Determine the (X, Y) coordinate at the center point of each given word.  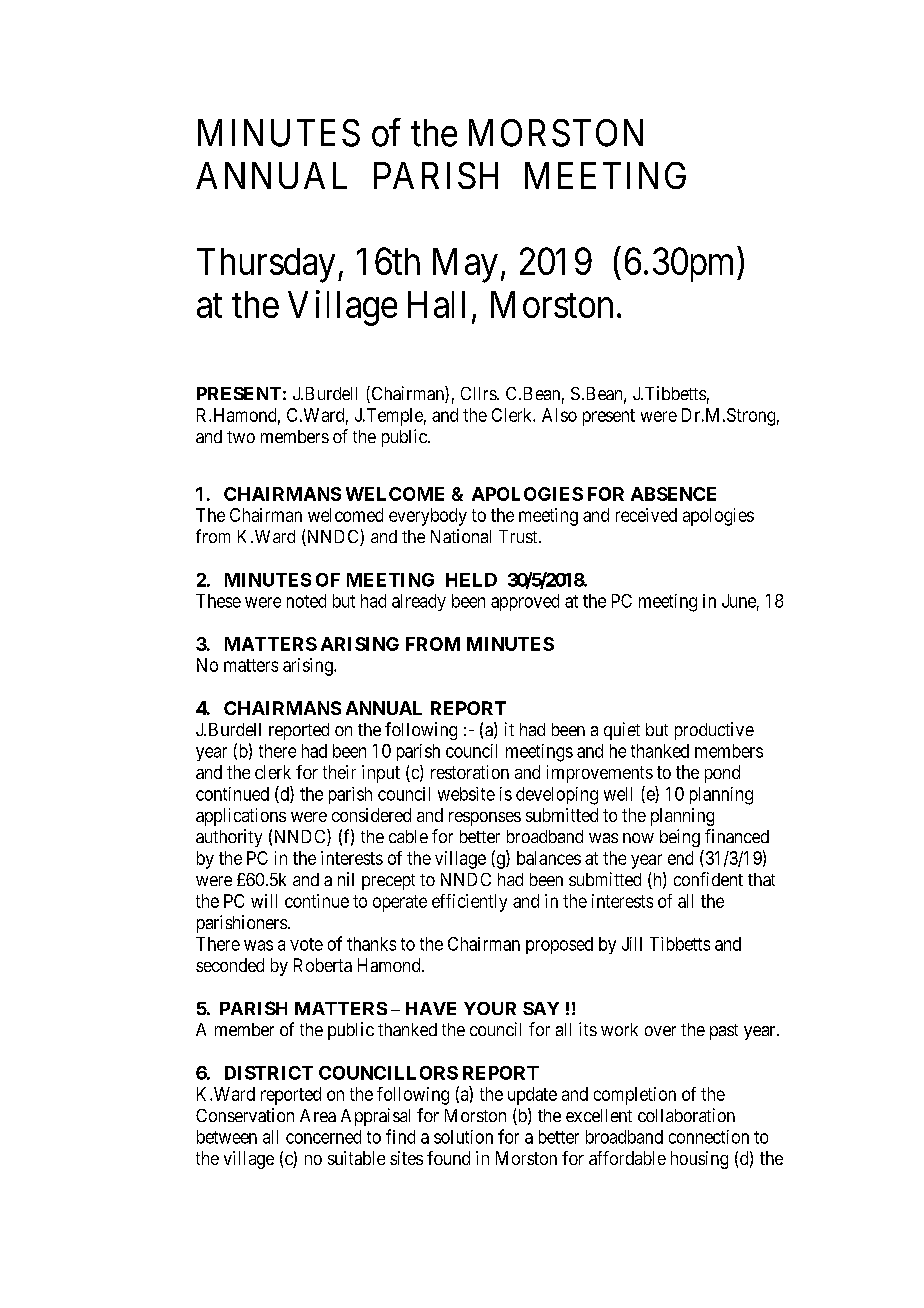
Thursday (266, 265)
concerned (323, 1137)
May (465, 265)
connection (709, 1137)
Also (559, 415)
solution (463, 1137)
